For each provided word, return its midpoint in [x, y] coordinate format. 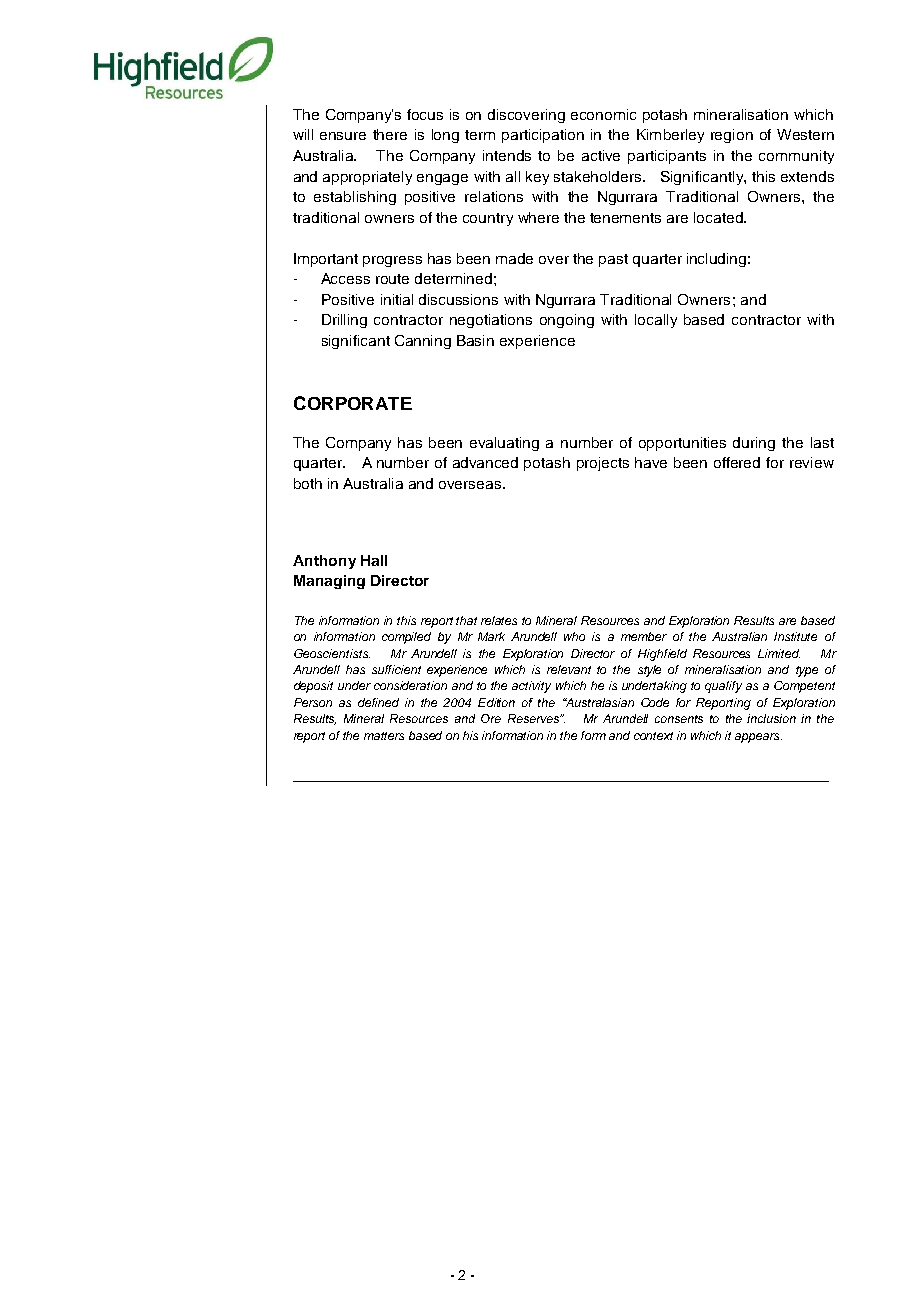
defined [378, 702]
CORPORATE [353, 403]
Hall [374, 560]
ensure [343, 136]
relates [499, 620]
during [754, 444]
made [514, 258]
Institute [795, 636]
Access [345, 278]
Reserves [535, 718]
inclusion [771, 718]
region [732, 136]
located [719, 217]
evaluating [504, 444]
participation [543, 136]
